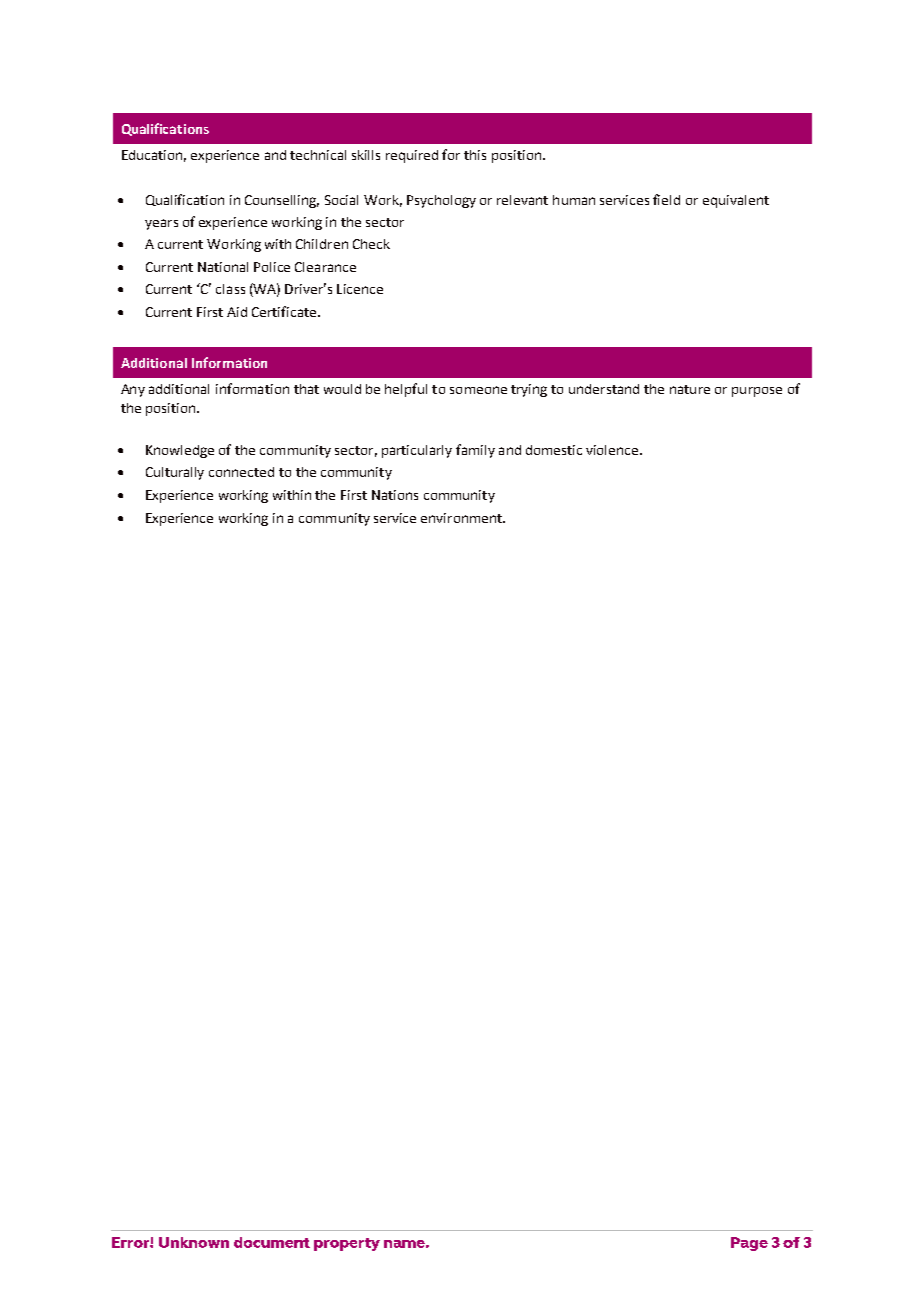 The width and height of the document is (924, 1308). I want to click on Certificate, so click(285, 311).
